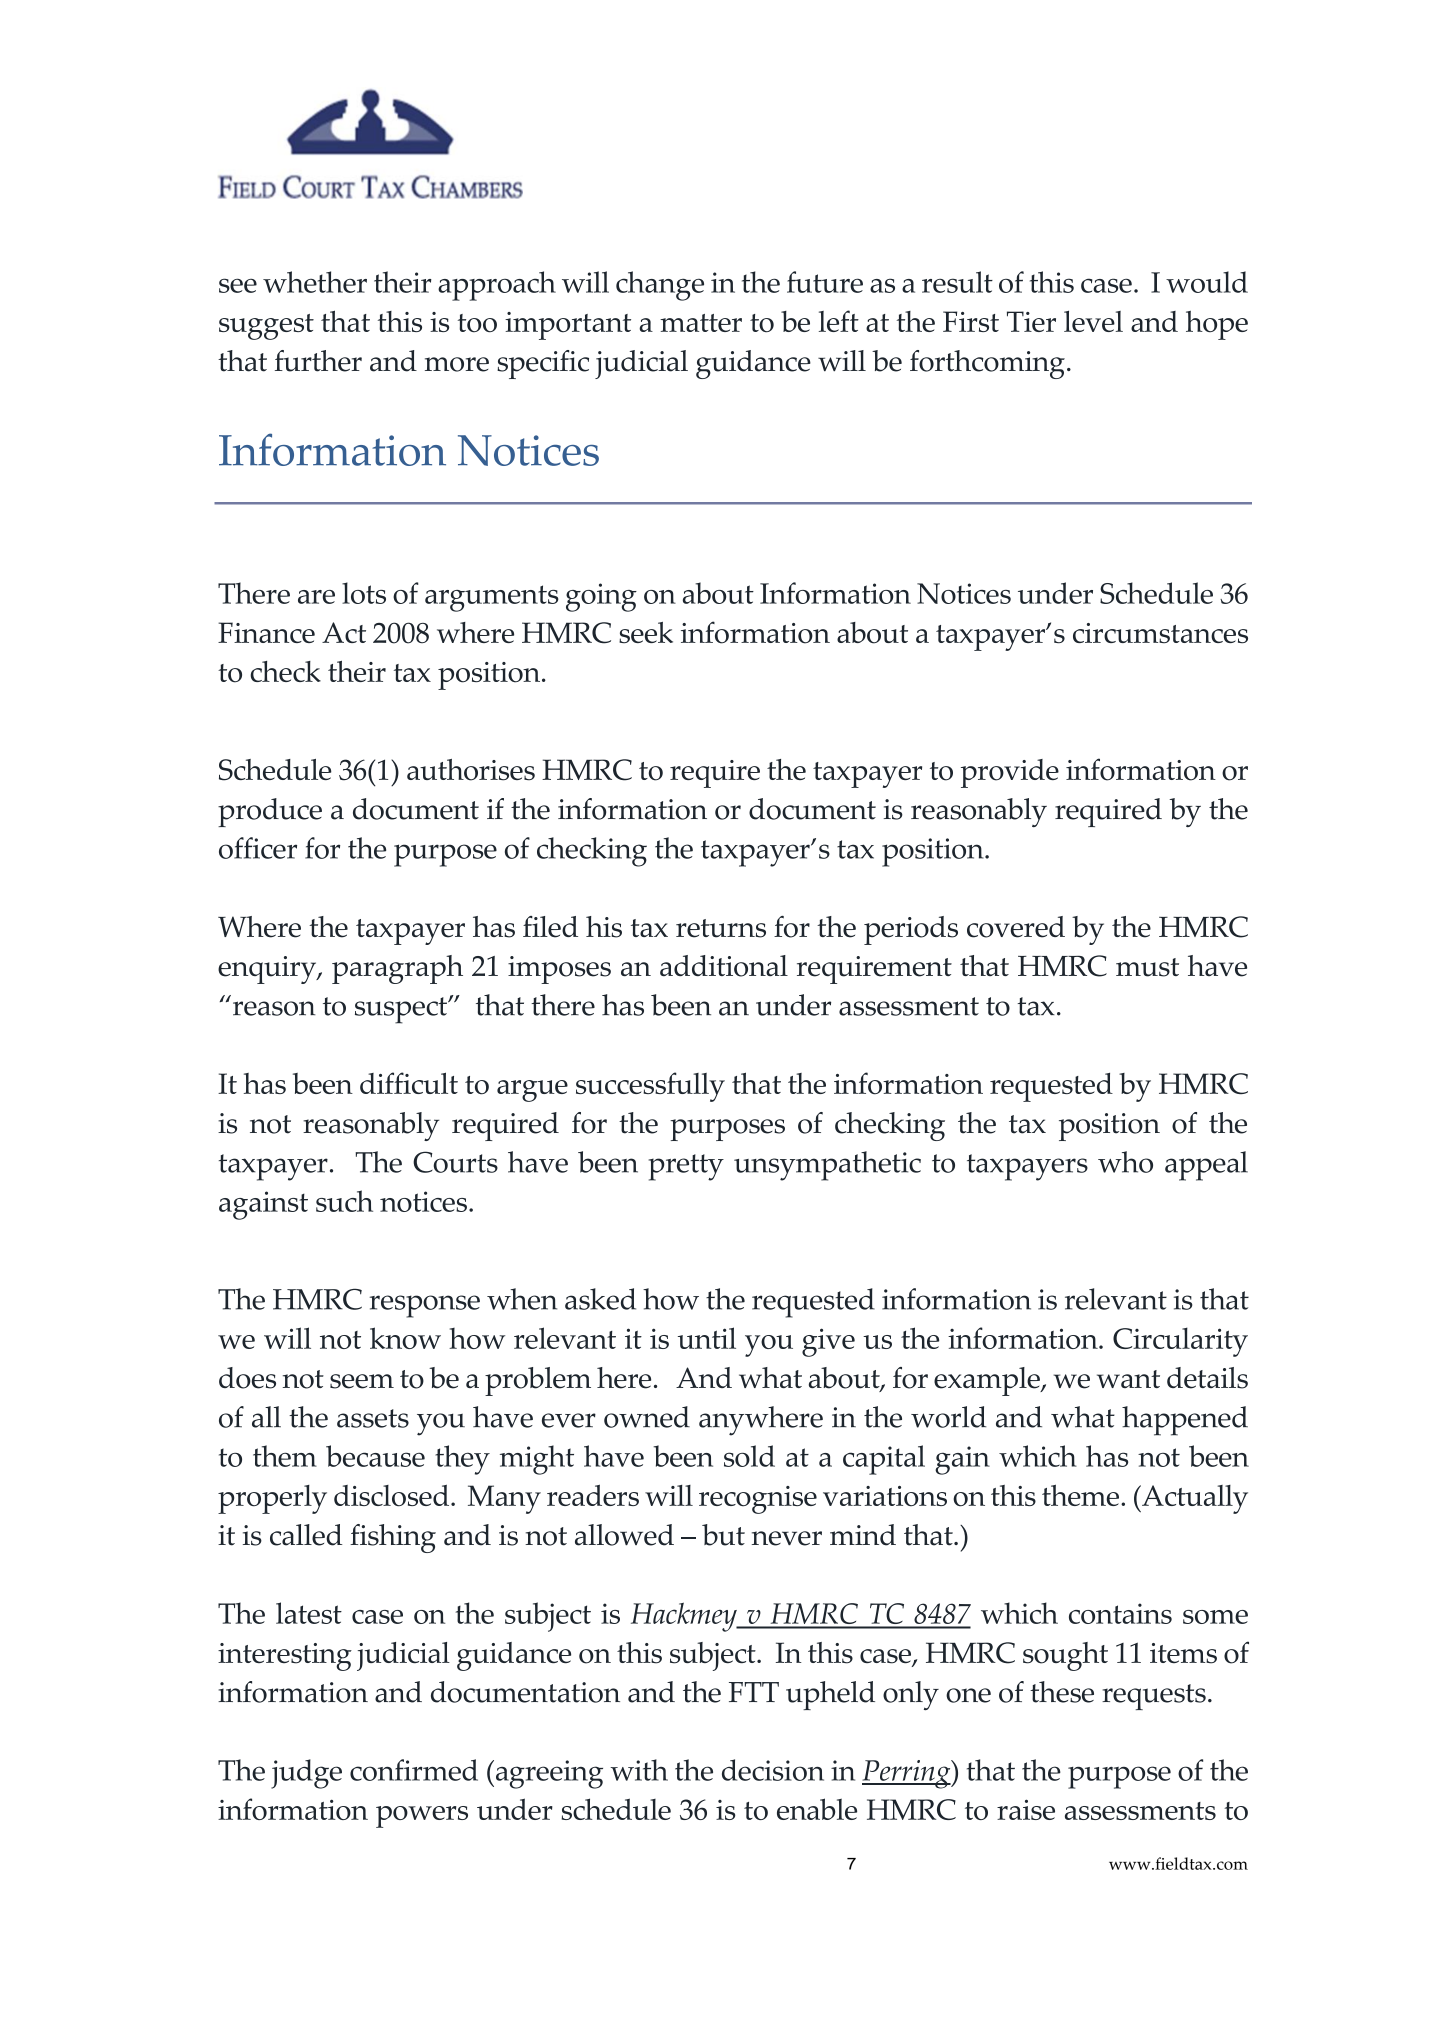  What do you see at coordinates (646, 632) in the screenshot?
I see `seek` at bounding box center [646, 632].
